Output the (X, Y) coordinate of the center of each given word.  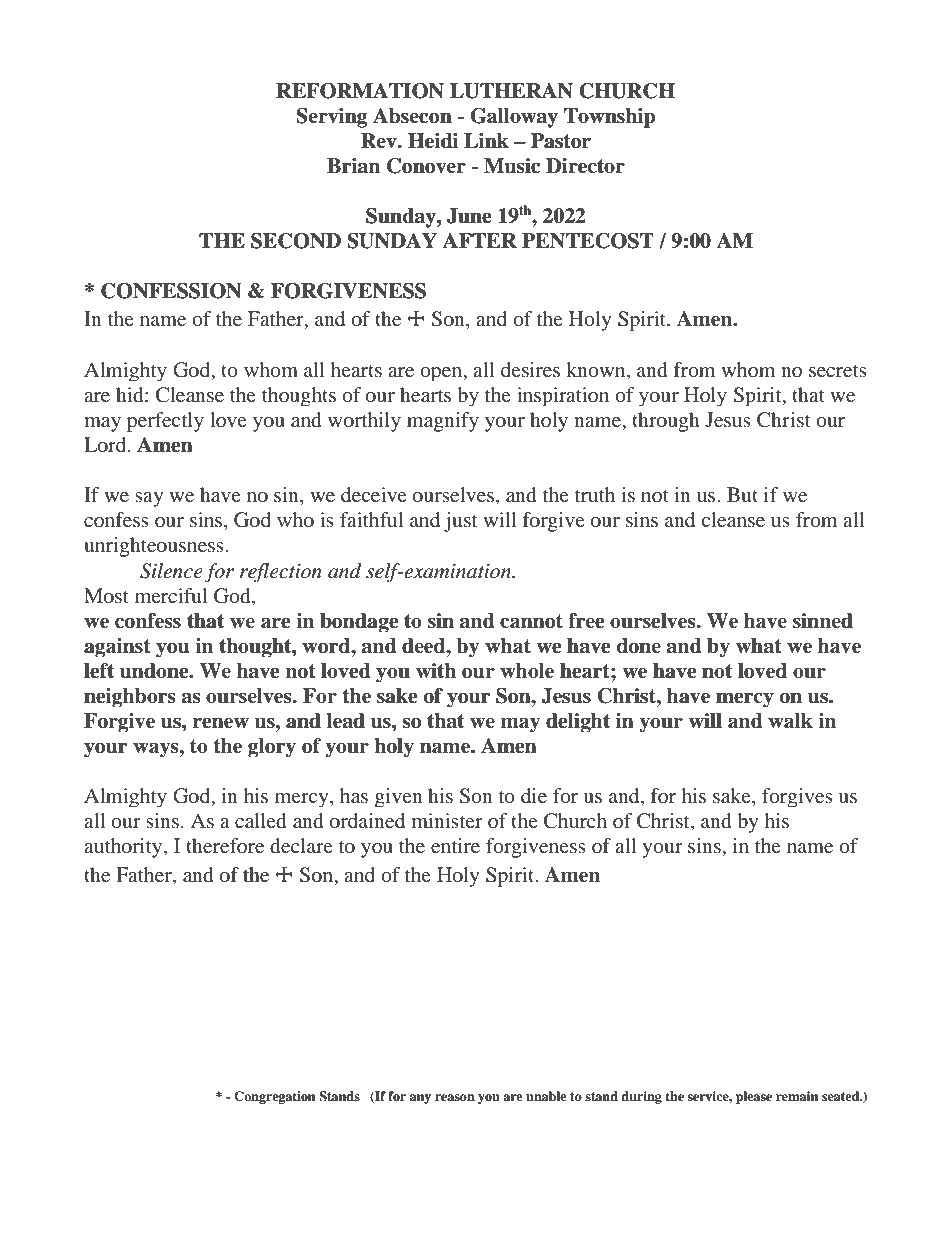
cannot (531, 621)
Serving (332, 118)
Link (486, 140)
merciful (171, 595)
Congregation (274, 1097)
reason (455, 1097)
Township (610, 118)
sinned (823, 621)
